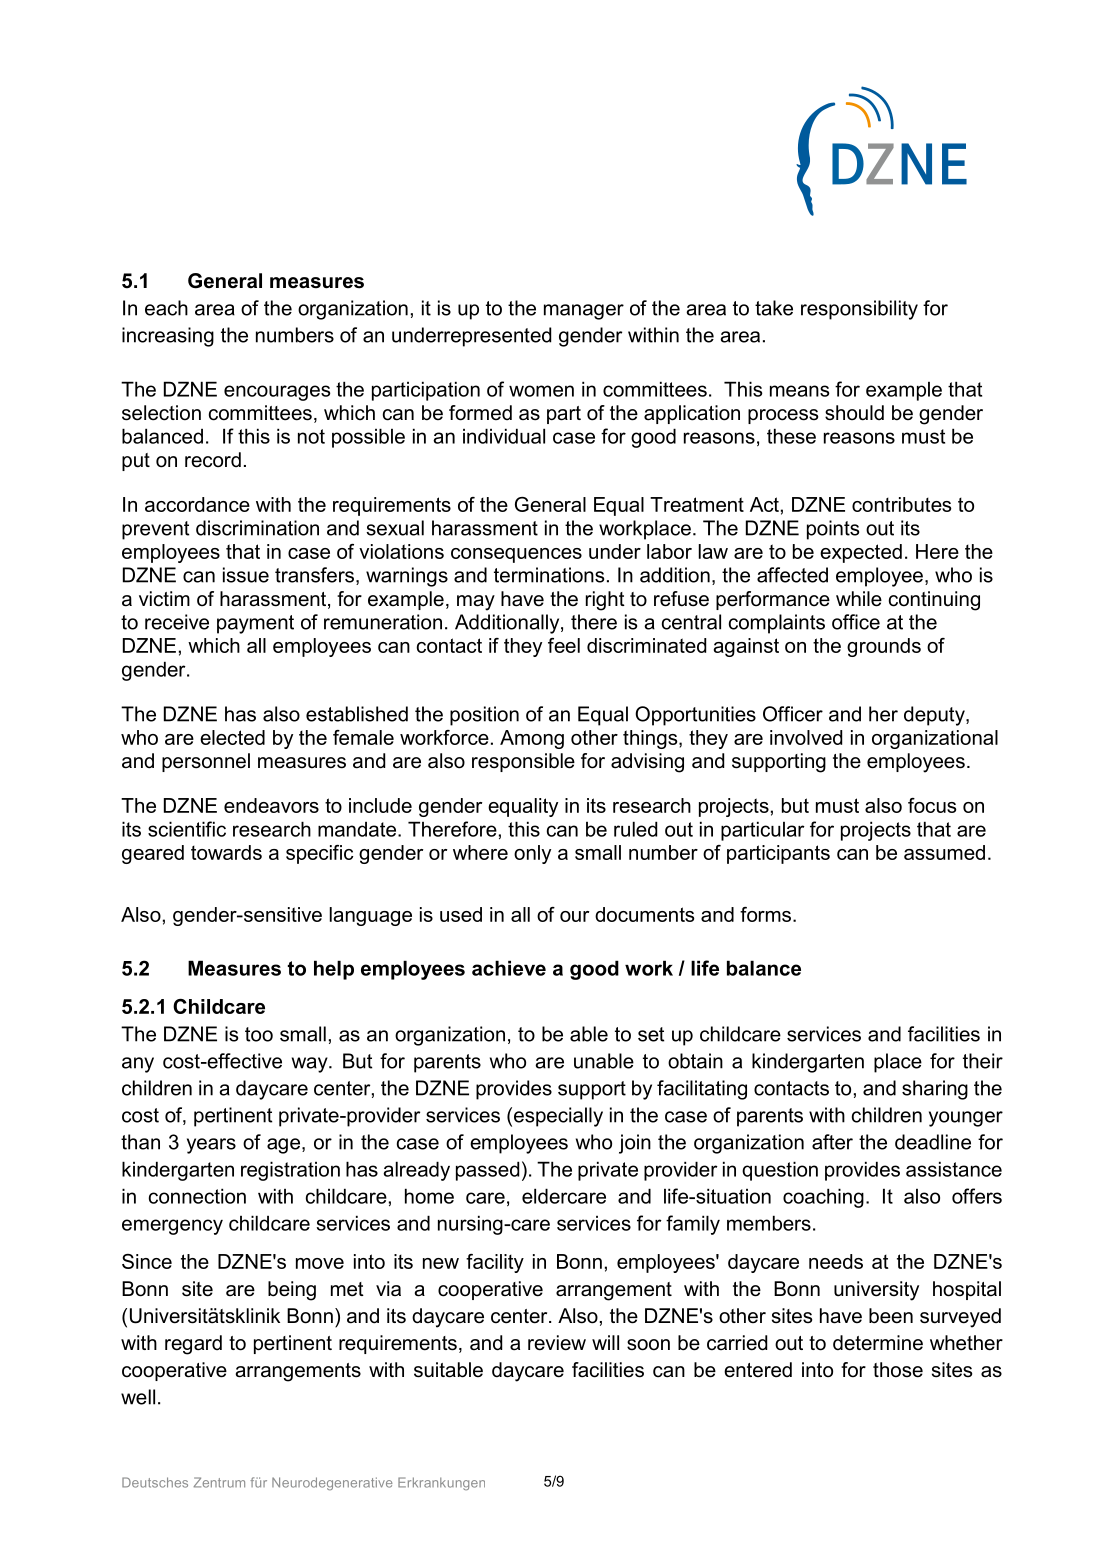 The image size is (1108, 1567). Describe the element at coordinates (168, 337) in the screenshot. I see `increasing` at that location.
